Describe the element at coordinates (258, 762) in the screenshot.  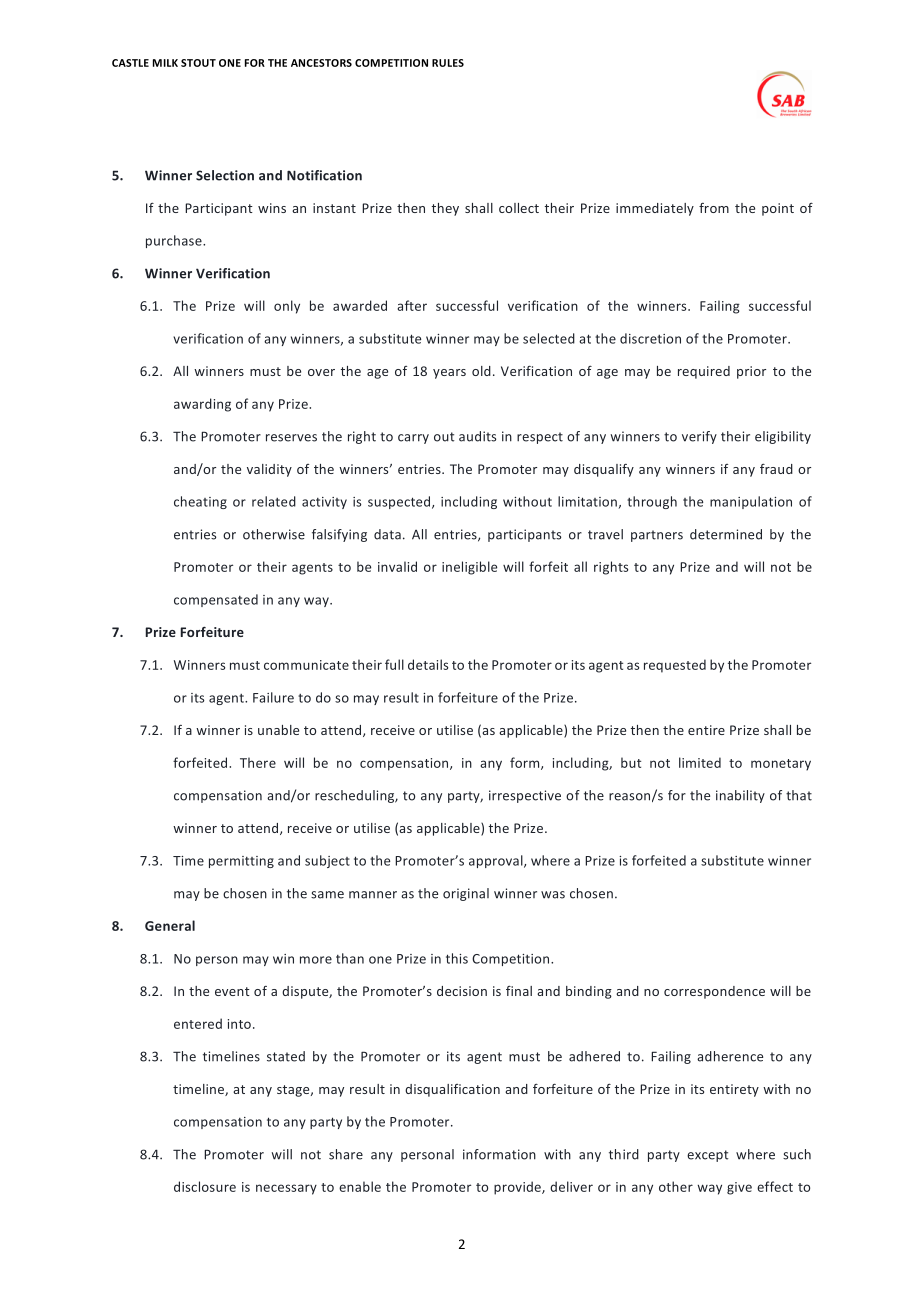
I see `There` at that location.
